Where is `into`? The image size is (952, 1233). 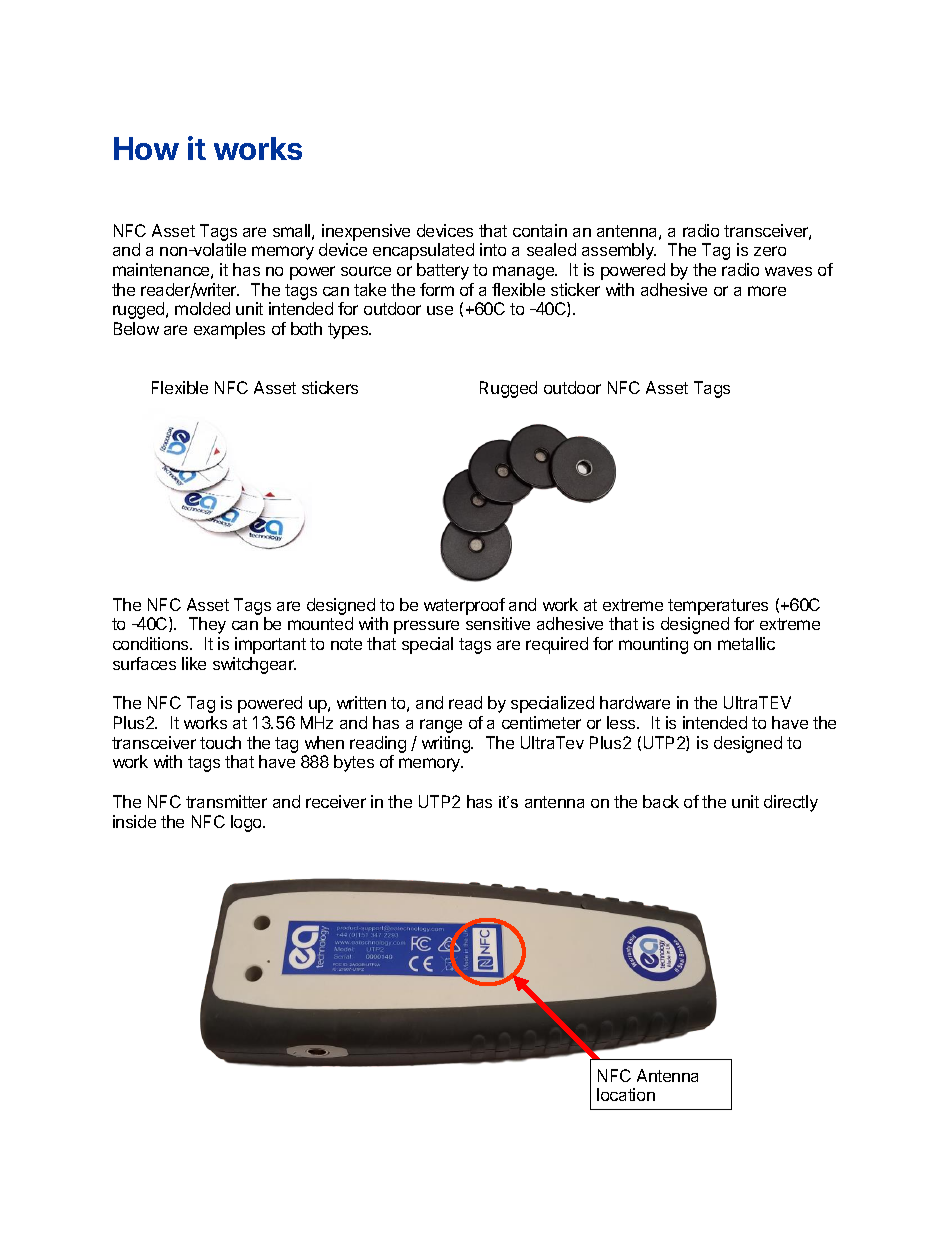 into is located at coordinates (493, 249).
